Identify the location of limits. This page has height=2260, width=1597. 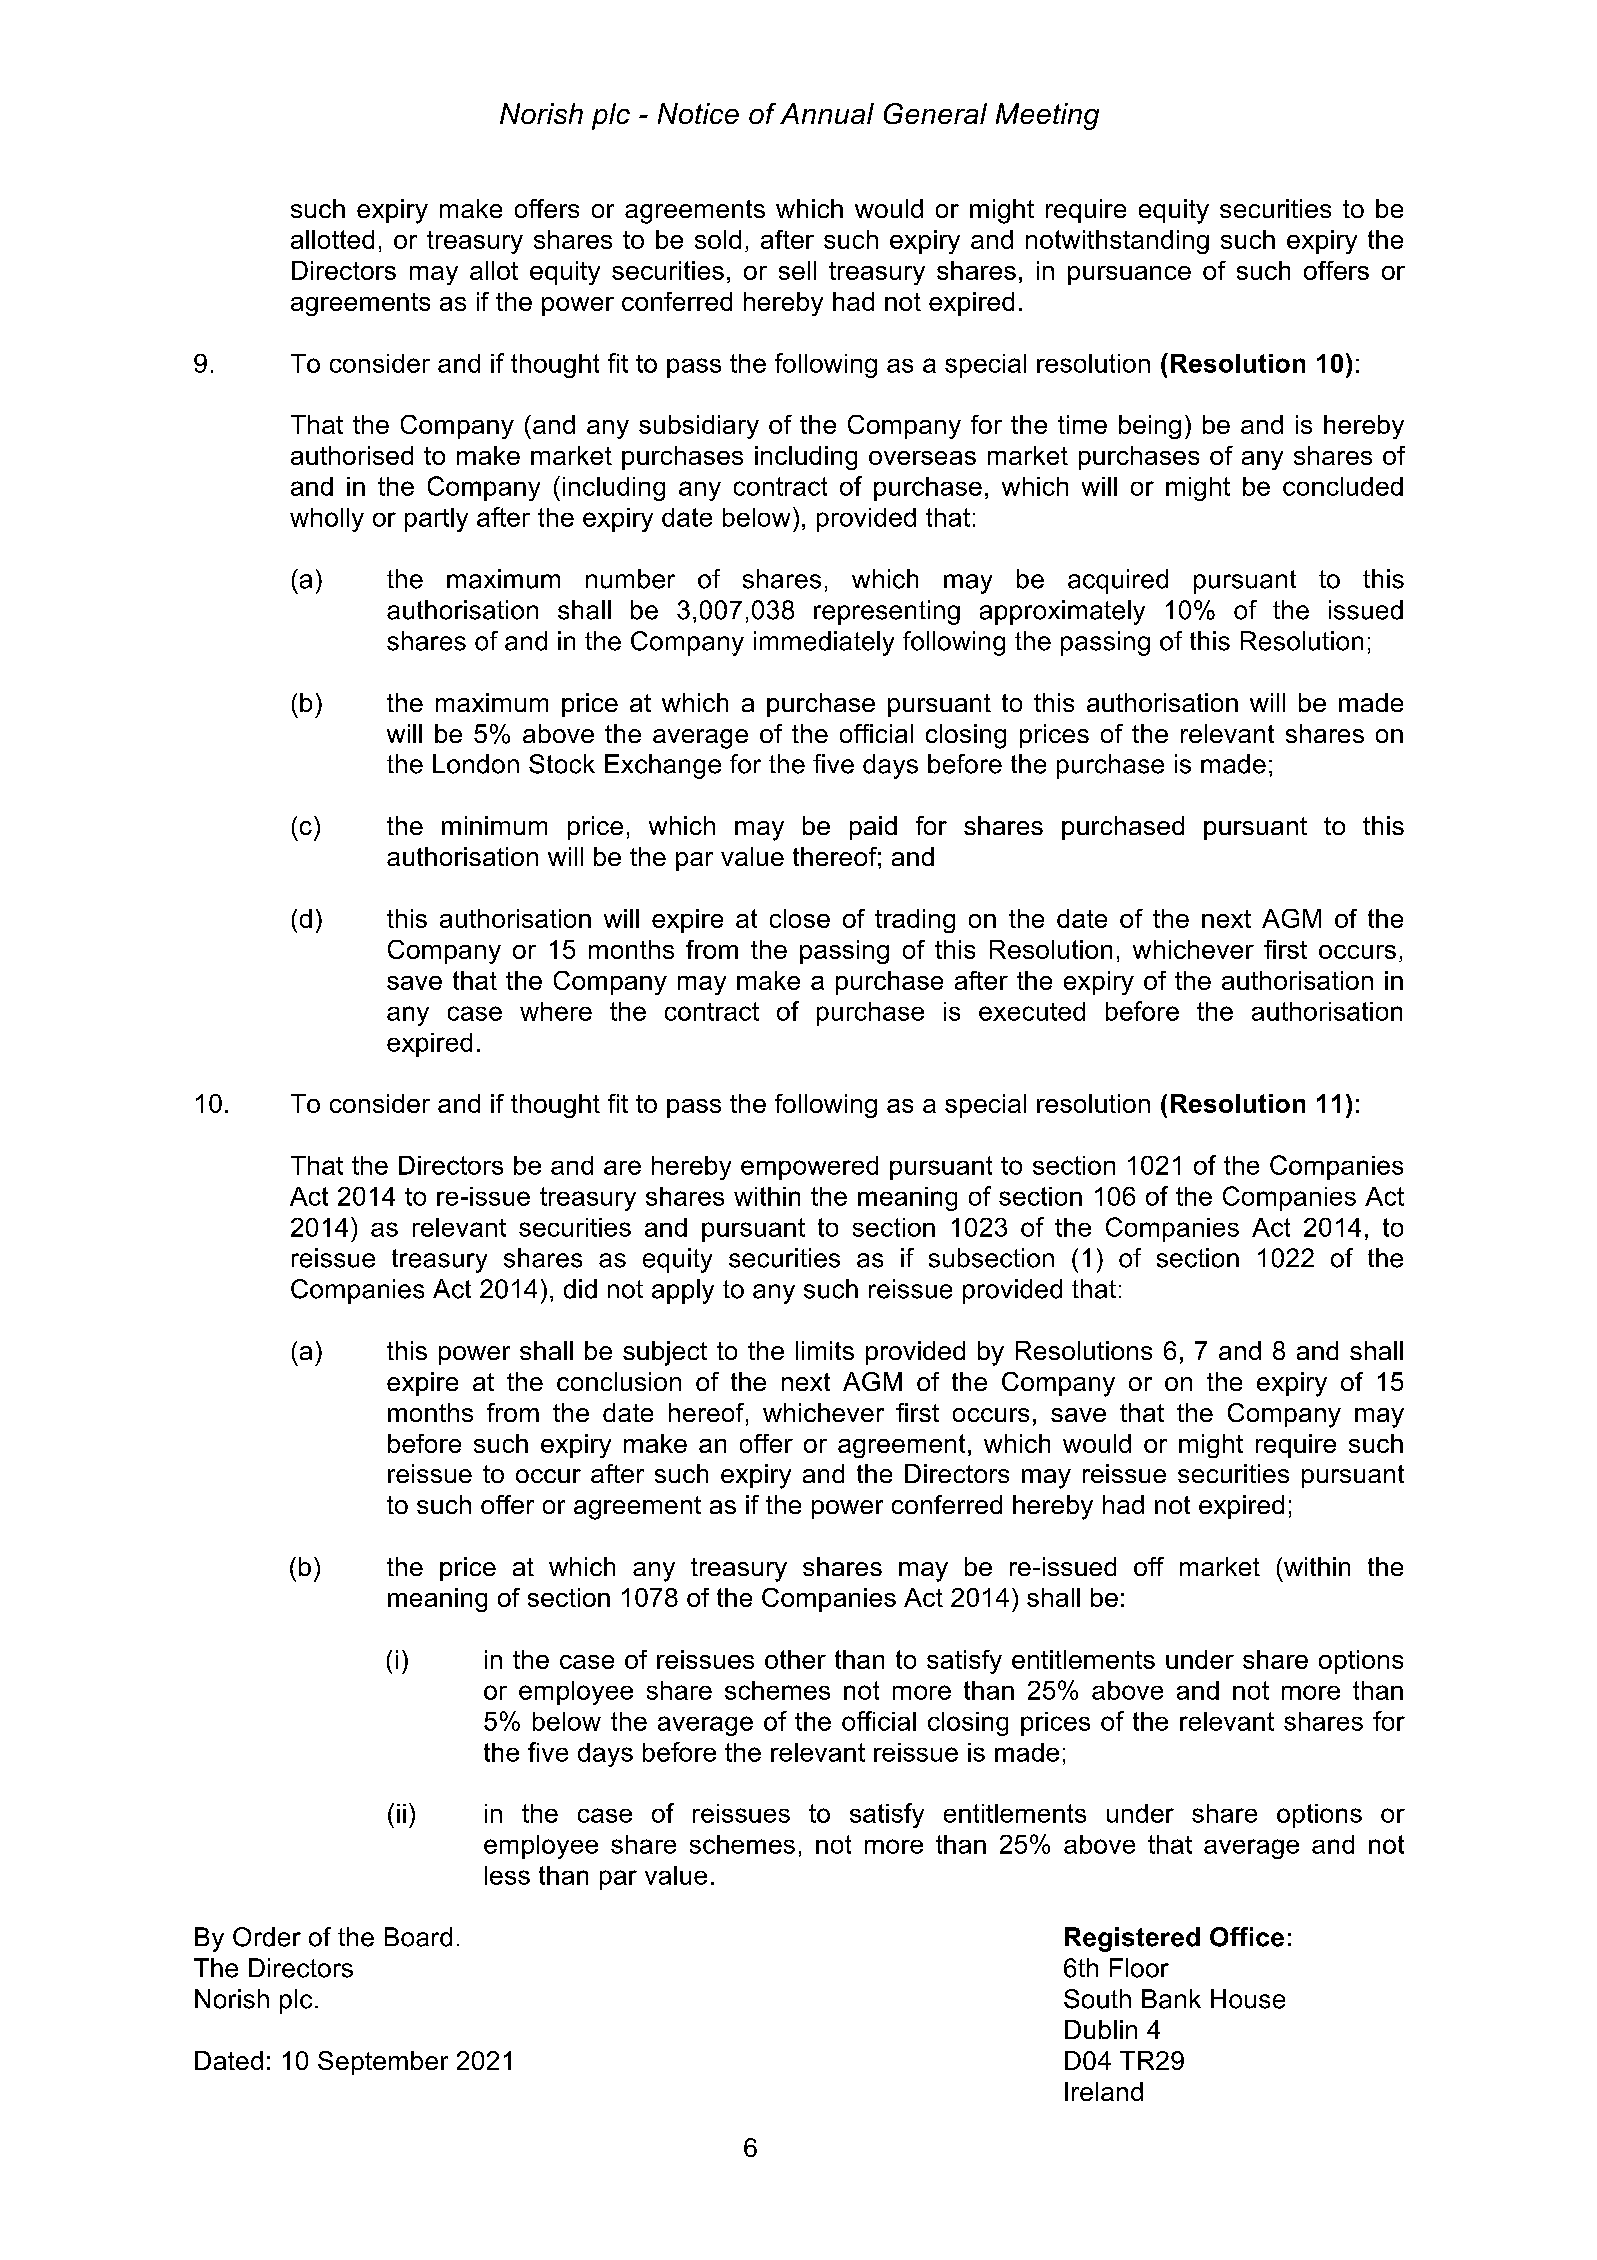
(825, 1350).
